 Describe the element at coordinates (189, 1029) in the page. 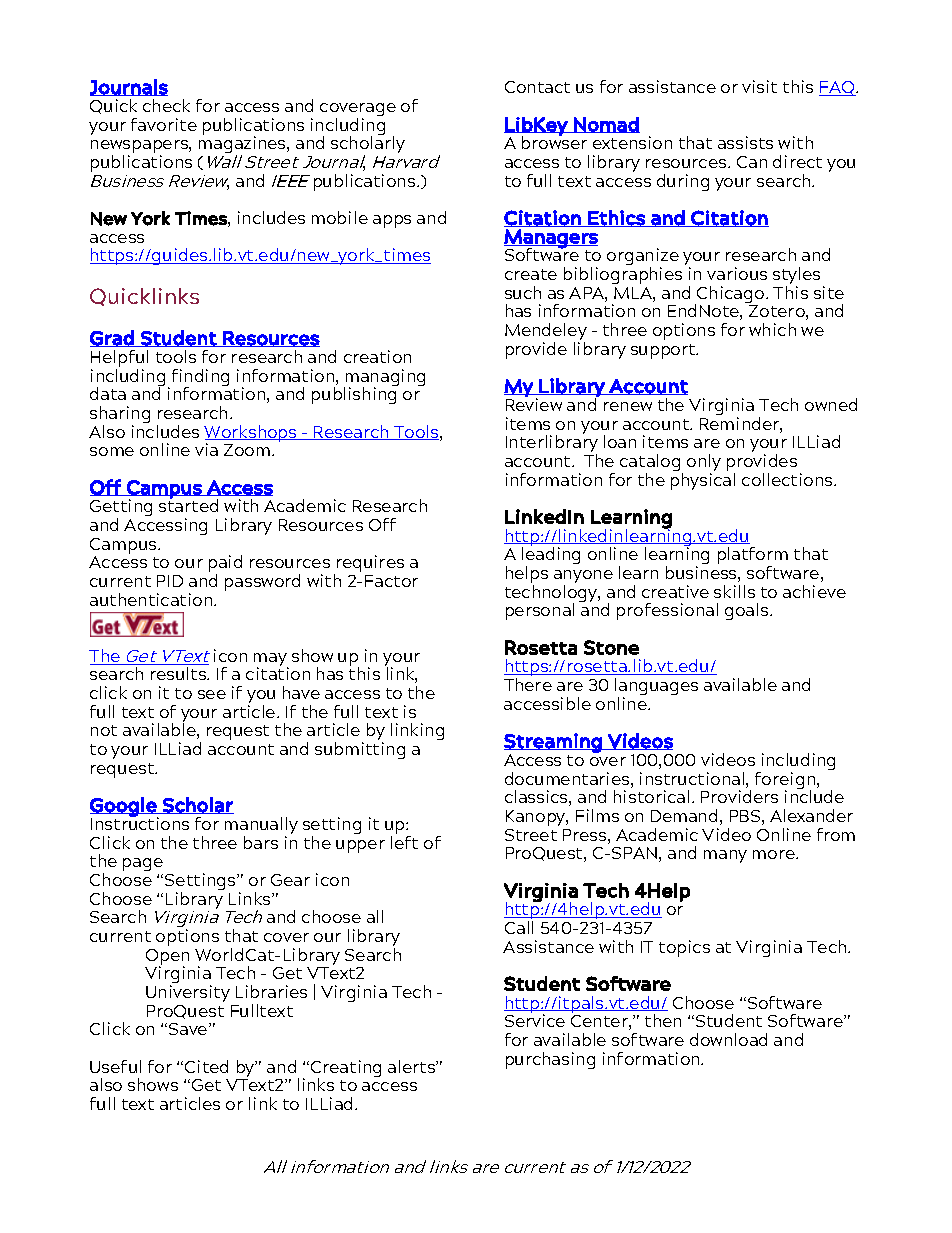

I see `Save` at that location.
